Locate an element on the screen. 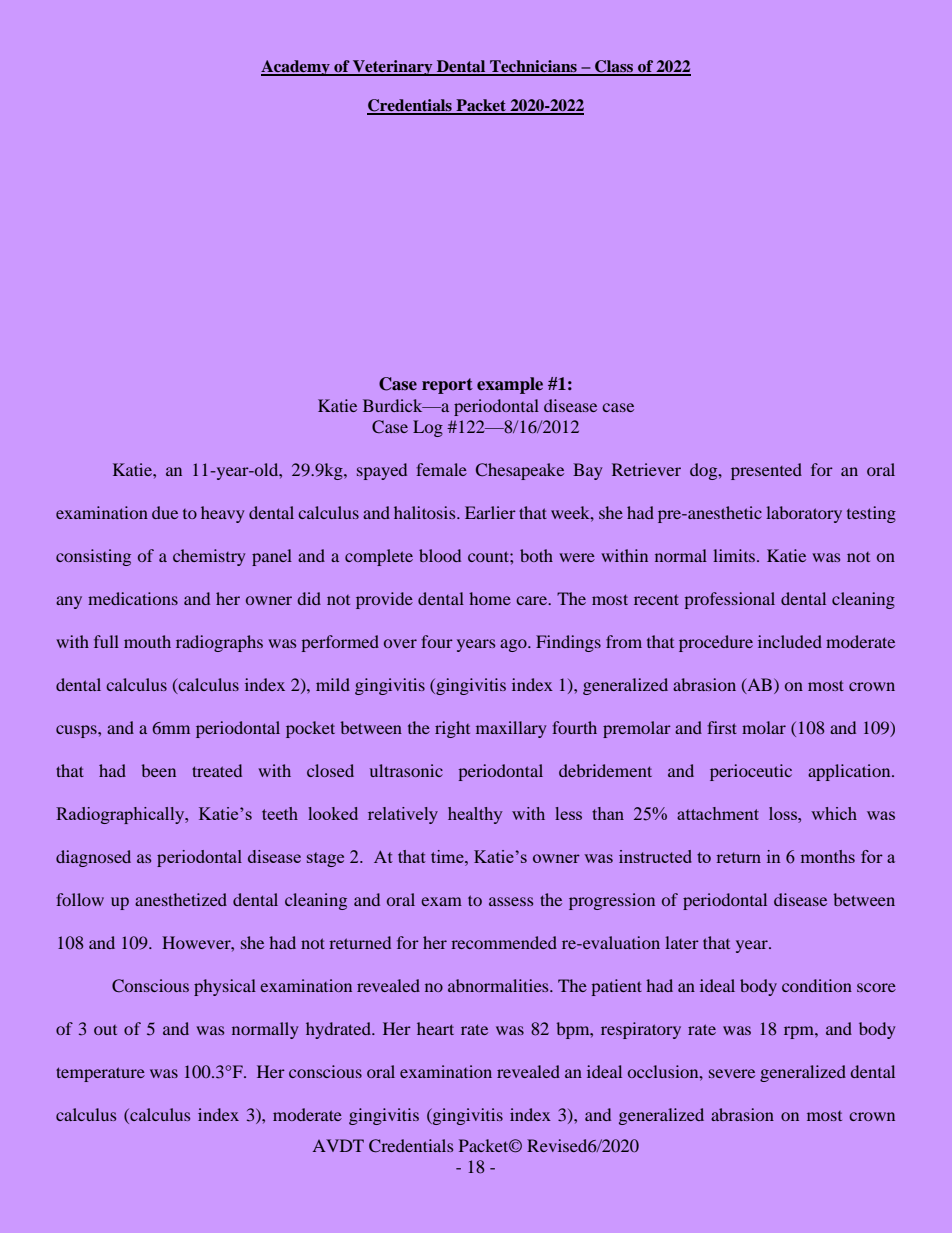 The image size is (952, 1233). limits is located at coordinates (735, 555).
